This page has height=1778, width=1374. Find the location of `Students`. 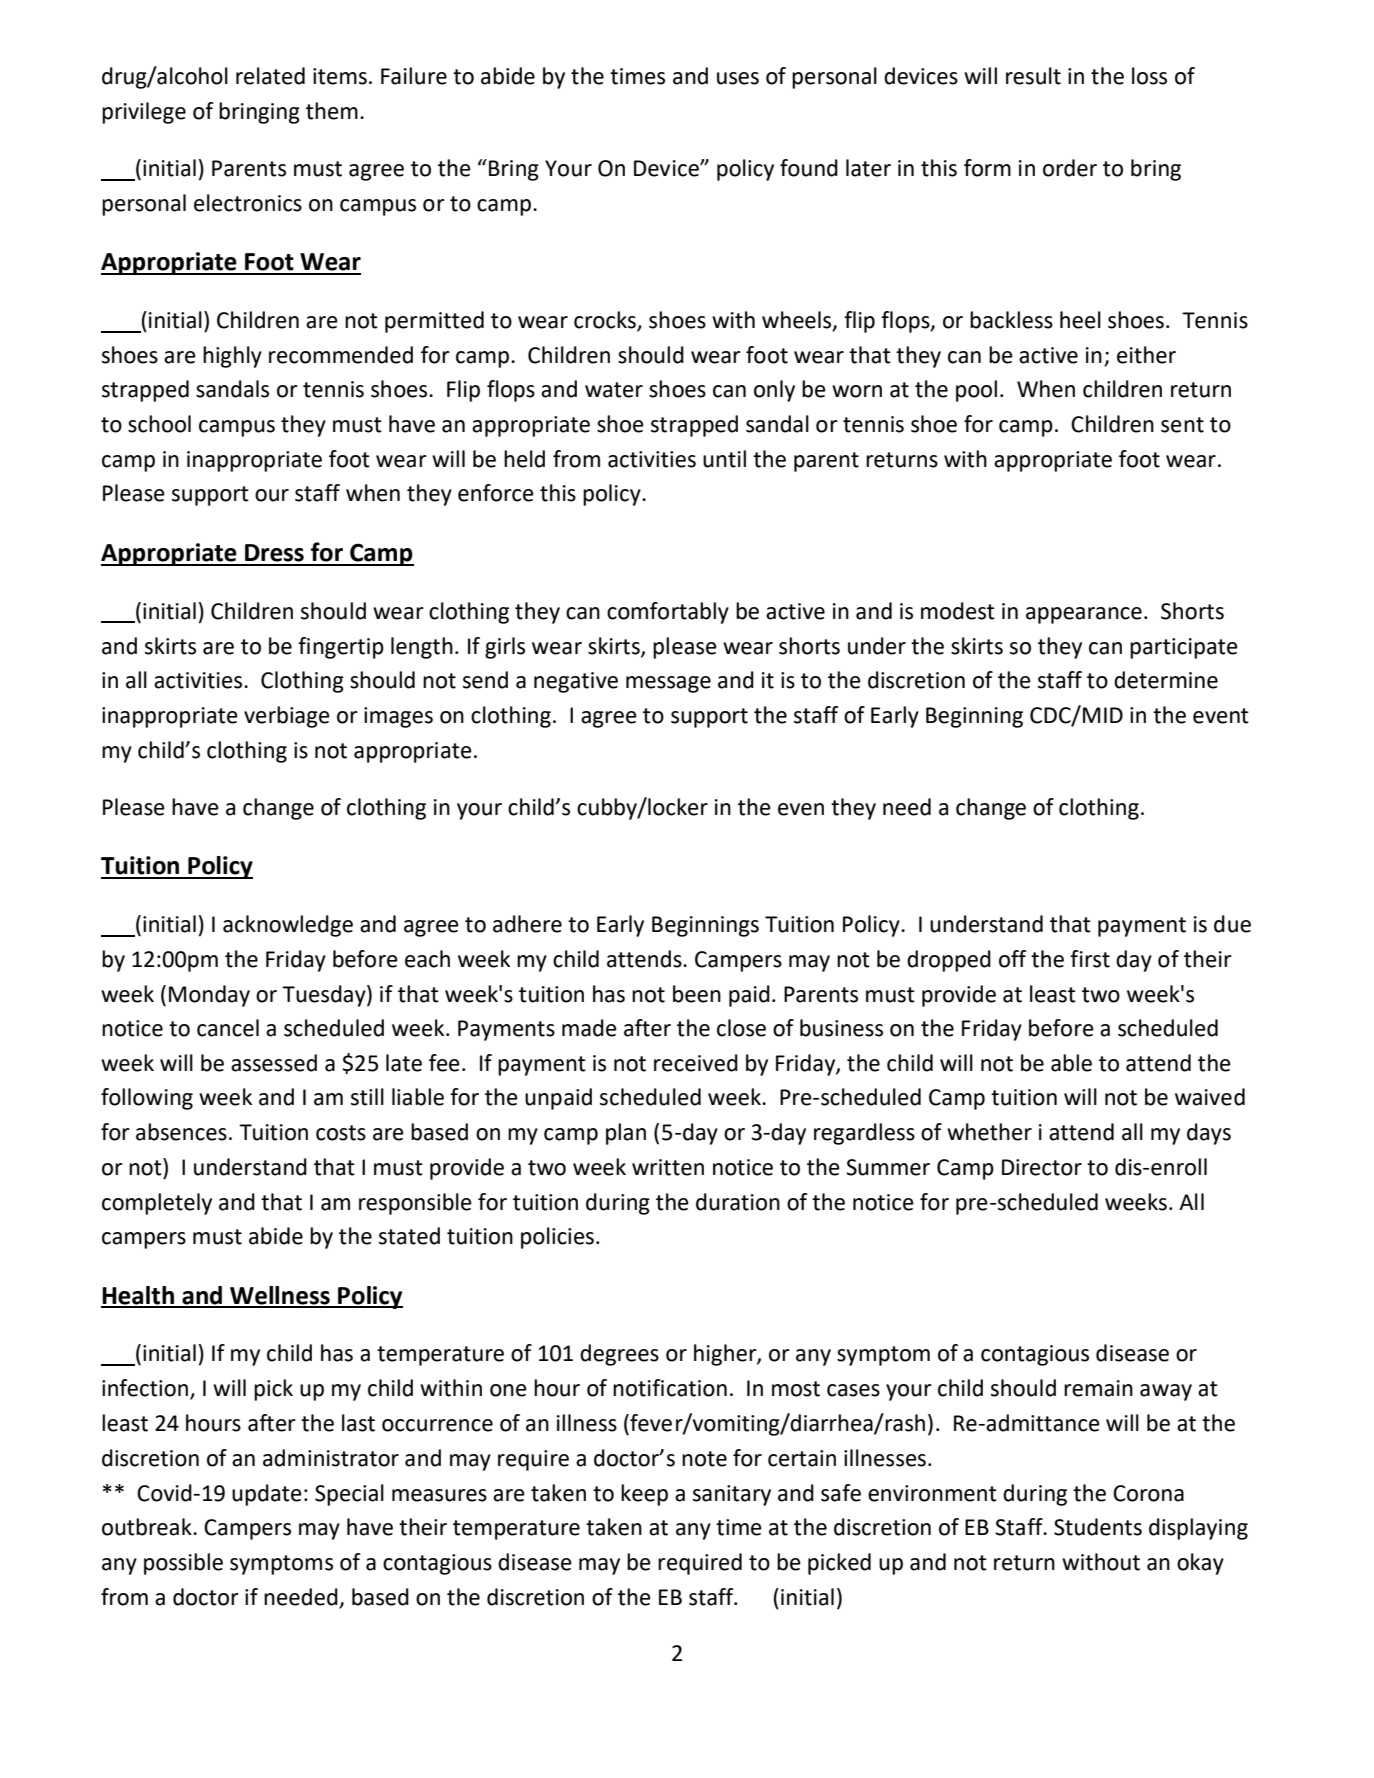

Students is located at coordinates (1098, 1527).
